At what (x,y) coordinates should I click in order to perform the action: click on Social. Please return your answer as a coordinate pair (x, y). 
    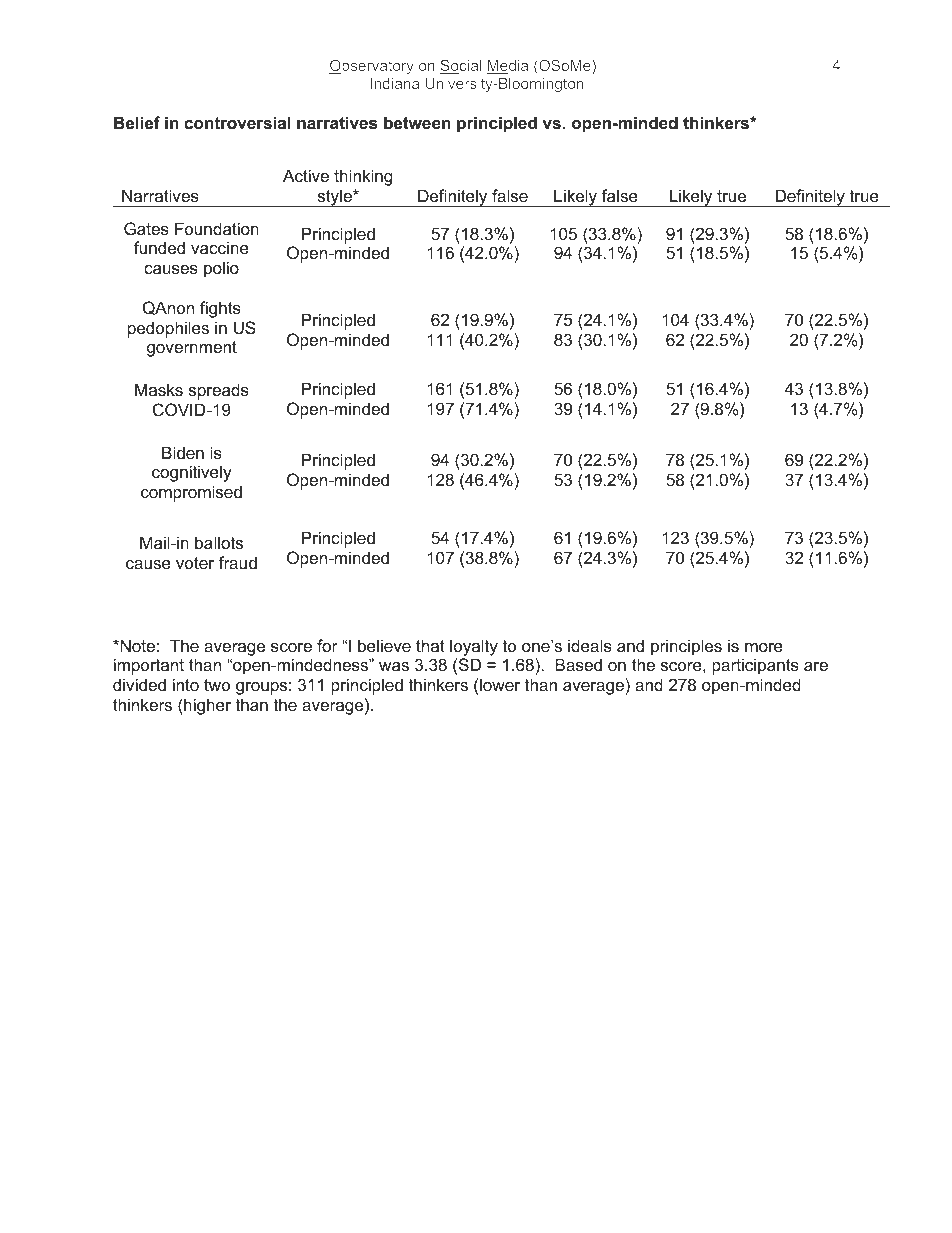
    Looking at the image, I should click on (460, 66).
